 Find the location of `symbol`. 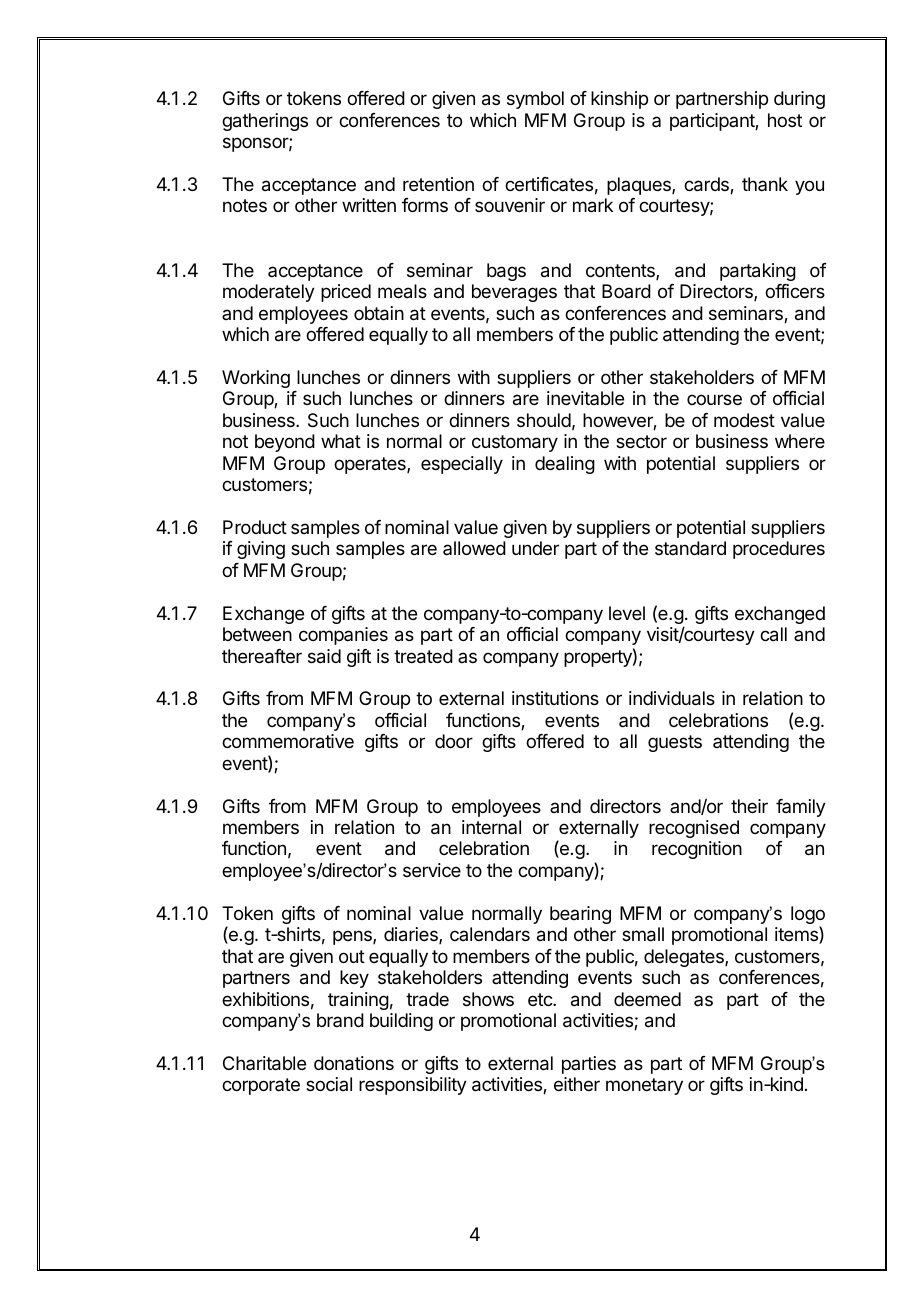

symbol is located at coordinates (535, 100).
